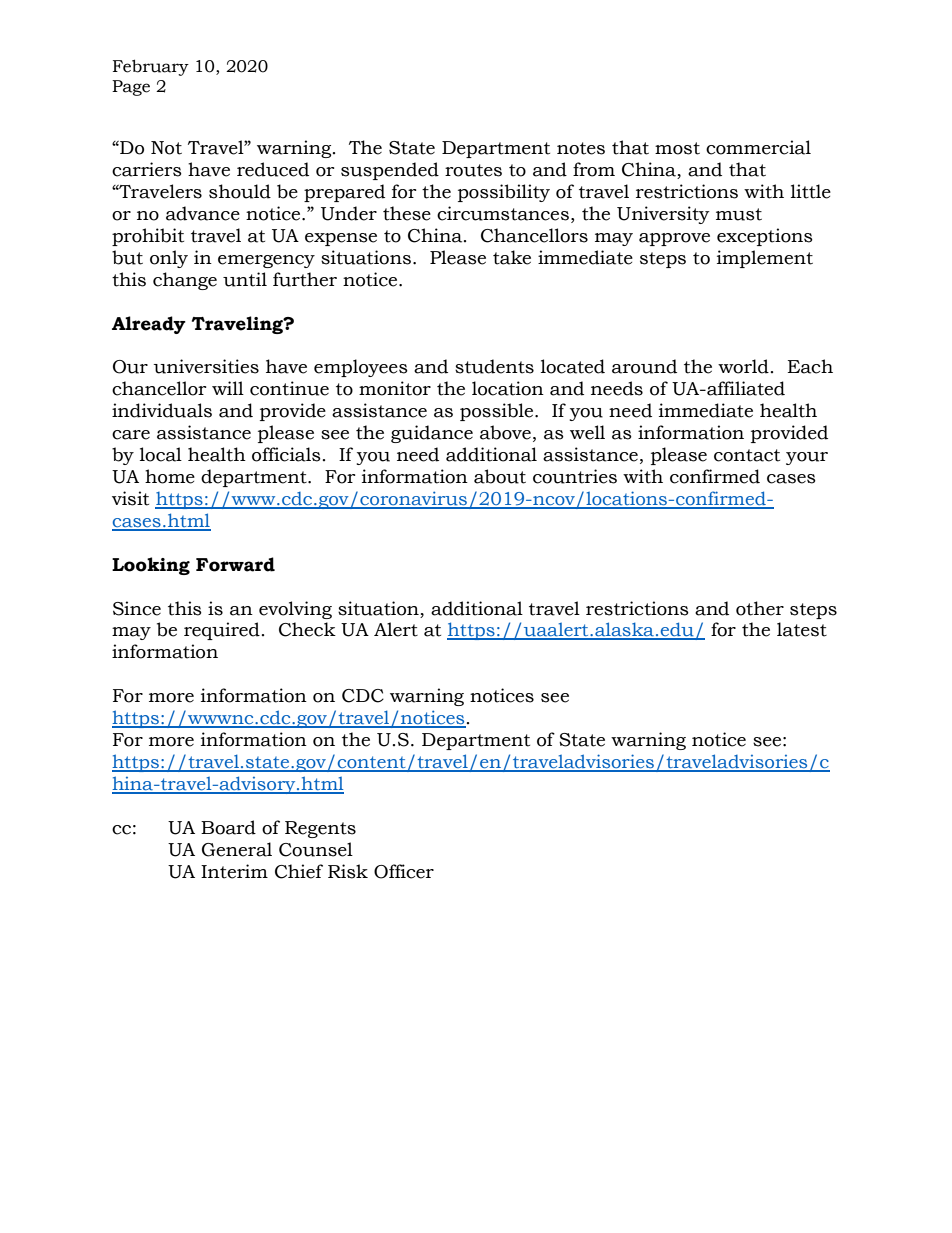  What do you see at coordinates (758, 147) in the screenshot?
I see `commercial` at bounding box center [758, 147].
